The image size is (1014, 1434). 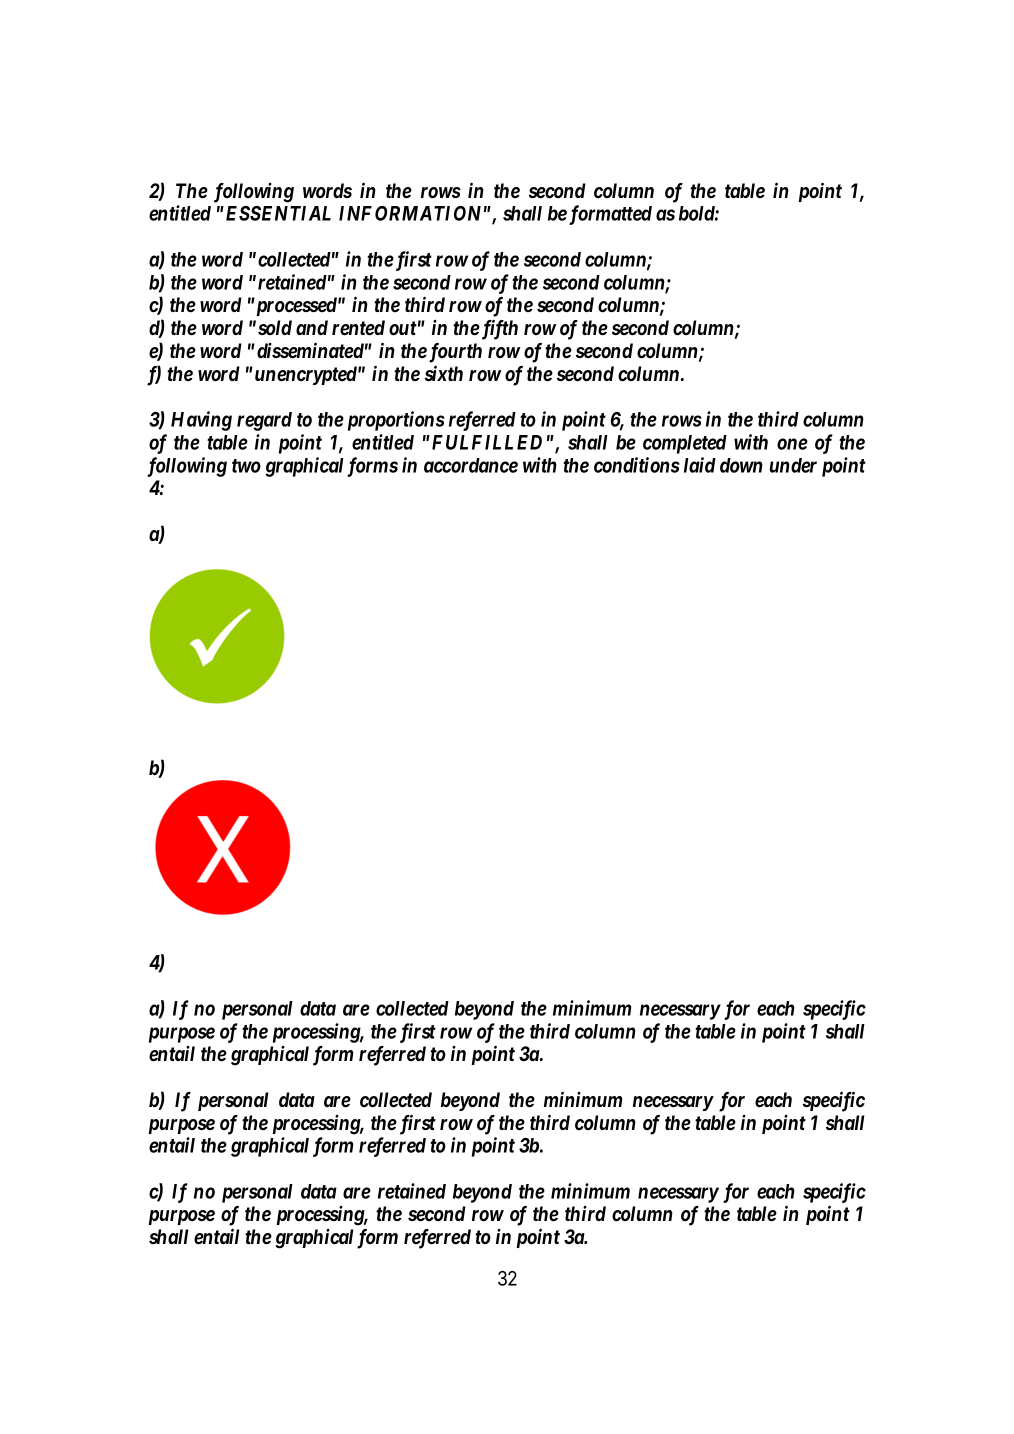 What do you see at coordinates (358, 328) in the screenshot?
I see `rented` at bounding box center [358, 328].
